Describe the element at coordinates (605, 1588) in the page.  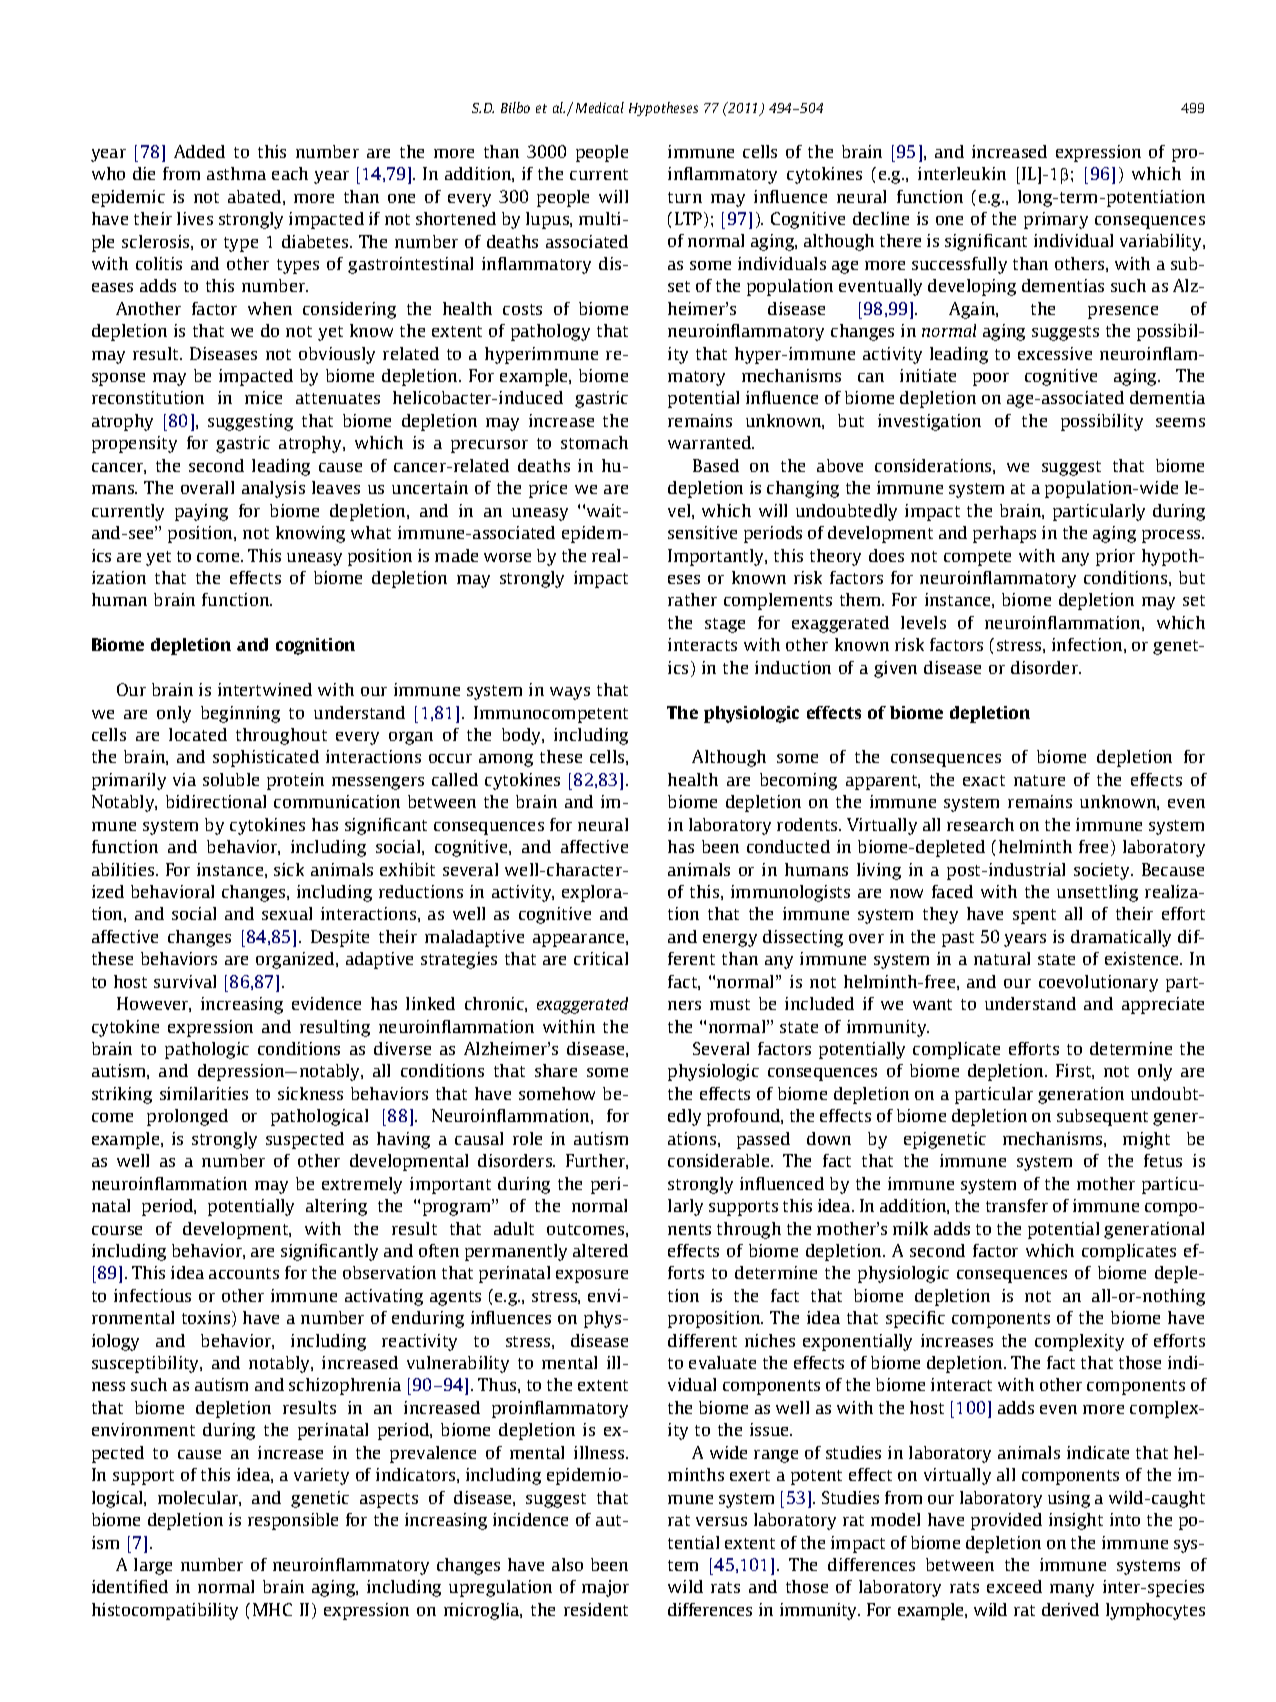
I see `major` at that location.
